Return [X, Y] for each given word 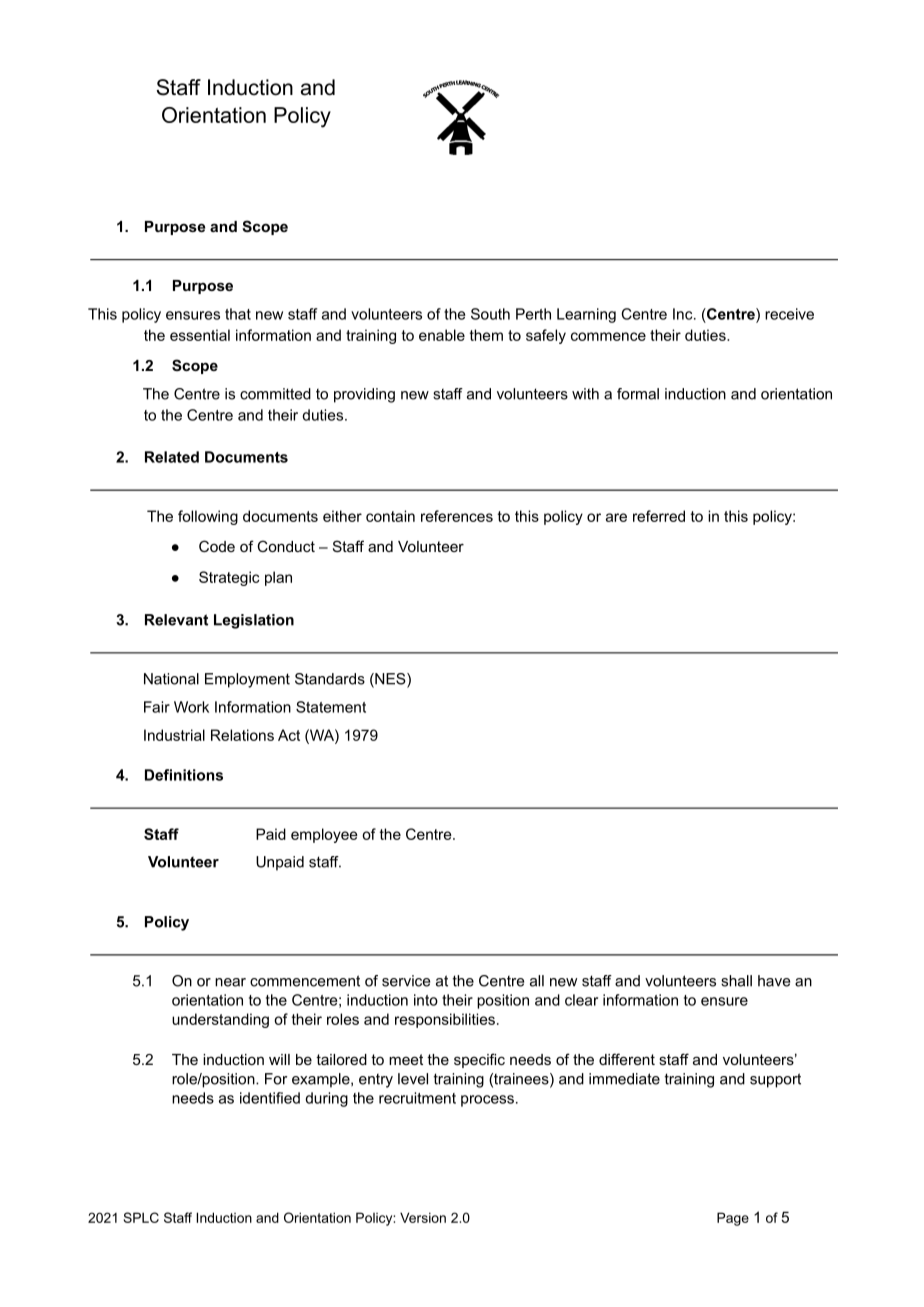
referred [659, 516]
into [426, 1000]
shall [736, 981]
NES [390, 680]
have [774, 981]
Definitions [184, 775]
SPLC [141, 1217]
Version [423, 1217]
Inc [684, 314]
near [230, 982]
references [457, 516]
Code [217, 546]
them [486, 335]
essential [200, 335]
